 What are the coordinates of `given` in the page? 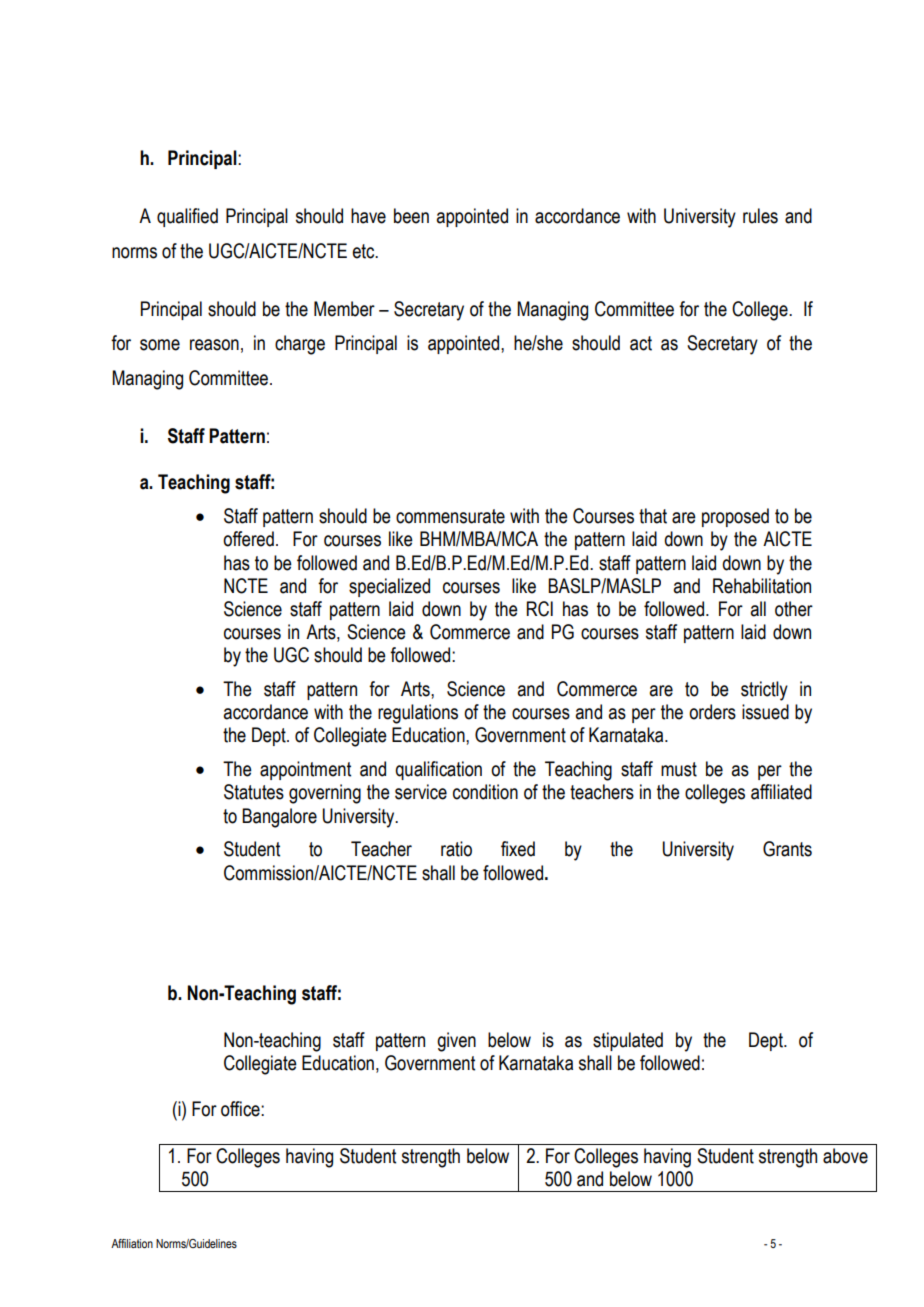 It's located at (456, 1042).
